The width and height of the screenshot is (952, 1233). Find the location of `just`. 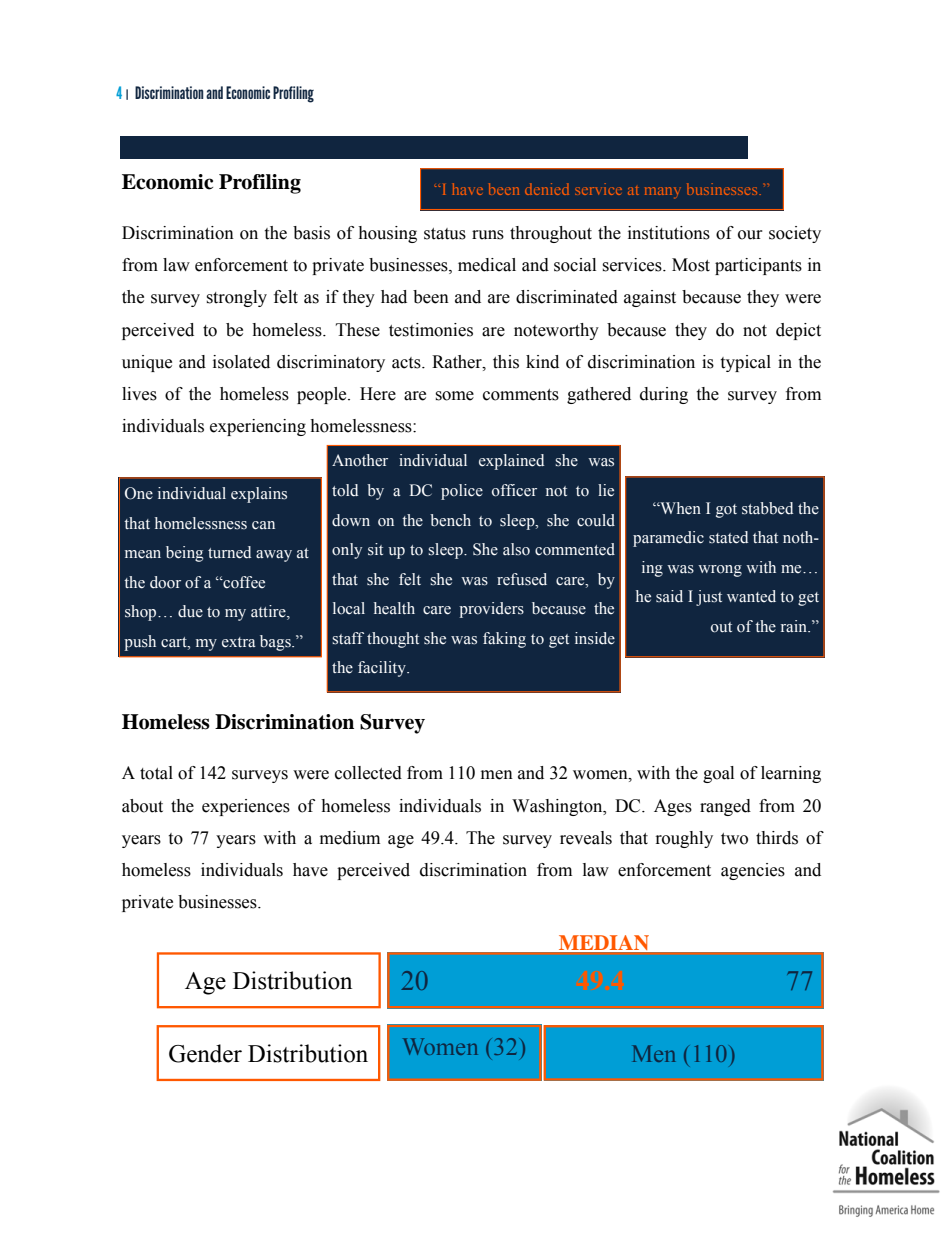

just is located at coordinates (709, 598).
